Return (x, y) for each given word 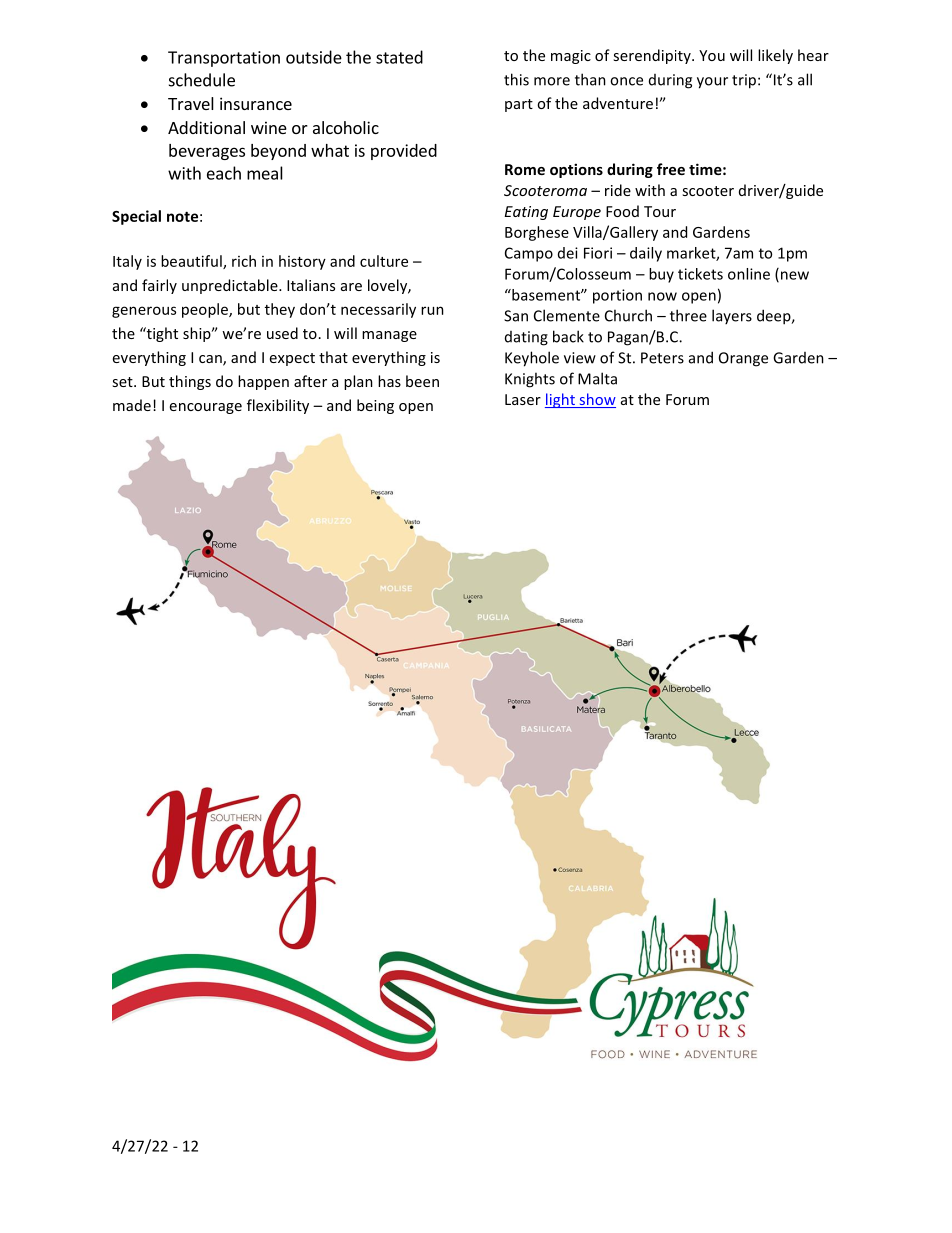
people (206, 310)
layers (732, 316)
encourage (206, 408)
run (432, 310)
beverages (207, 152)
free (671, 169)
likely (775, 56)
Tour (660, 211)
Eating (526, 213)
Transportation (224, 59)
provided (404, 152)
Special (136, 217)
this (516, 79)
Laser (523, 399)
